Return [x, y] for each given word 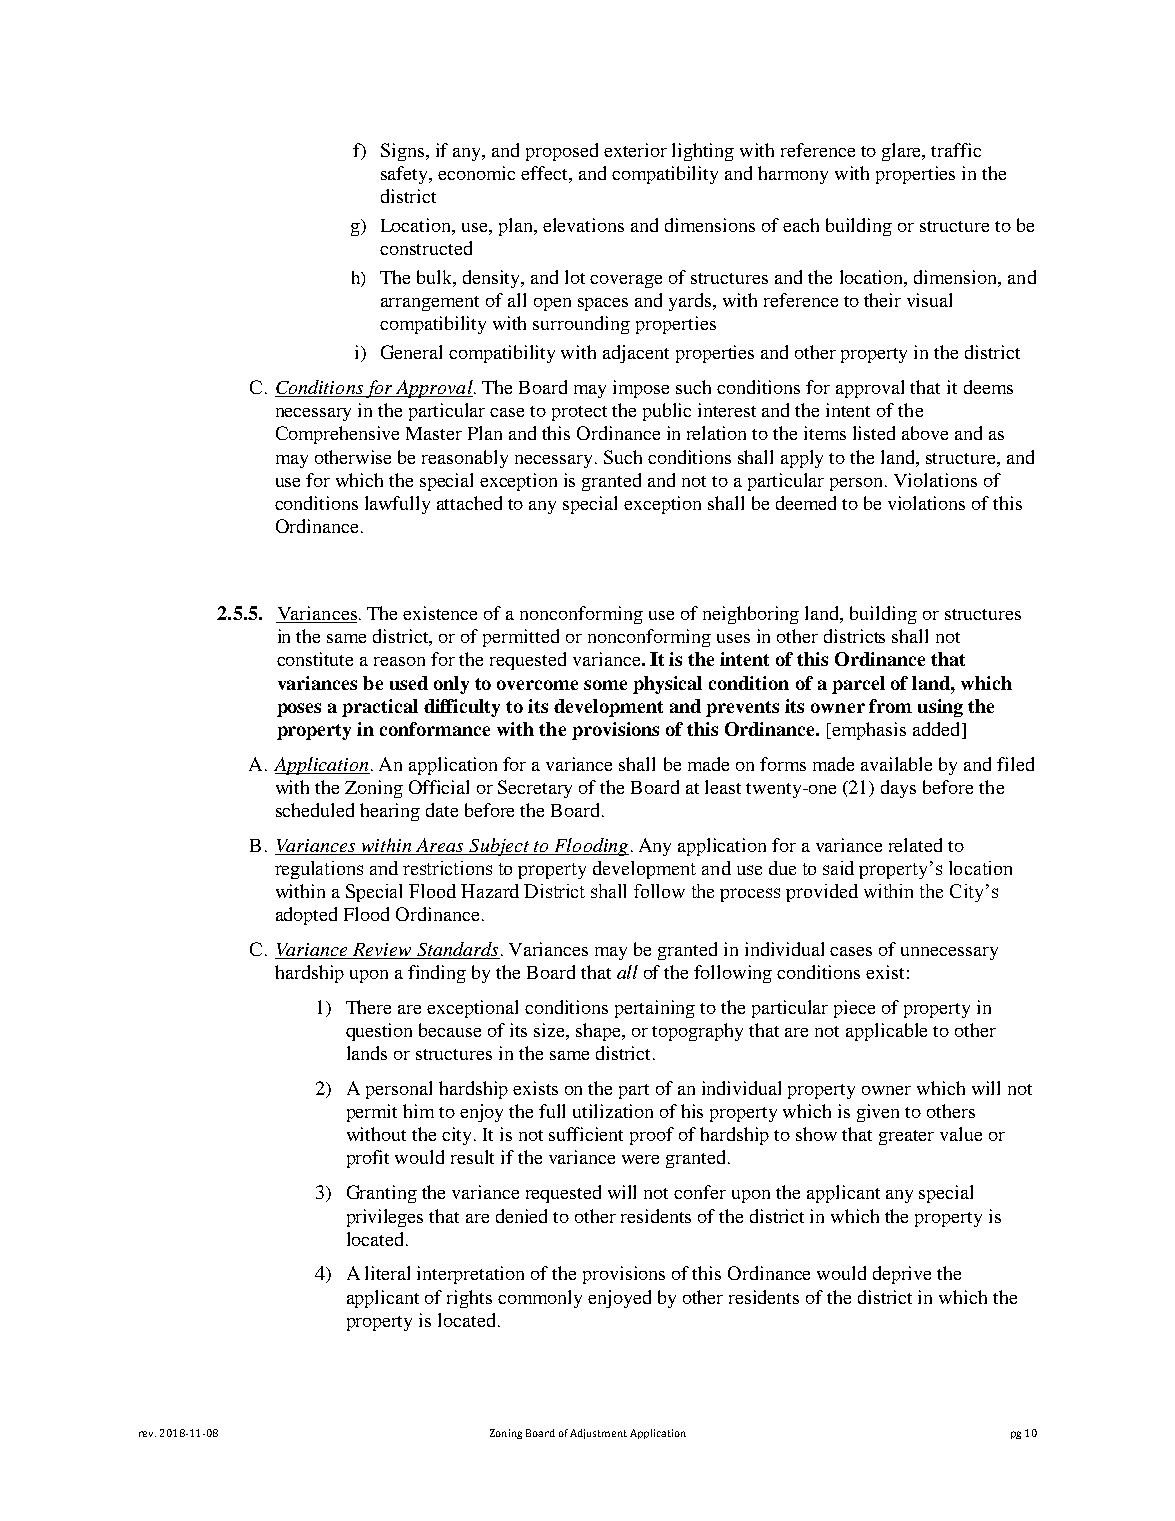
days [898, 789]
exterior [635, 150]
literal [387, 1273]
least [723, 787]
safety [406, 175]
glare [903, 152]
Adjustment [598, 1434]
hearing [390, 812]
